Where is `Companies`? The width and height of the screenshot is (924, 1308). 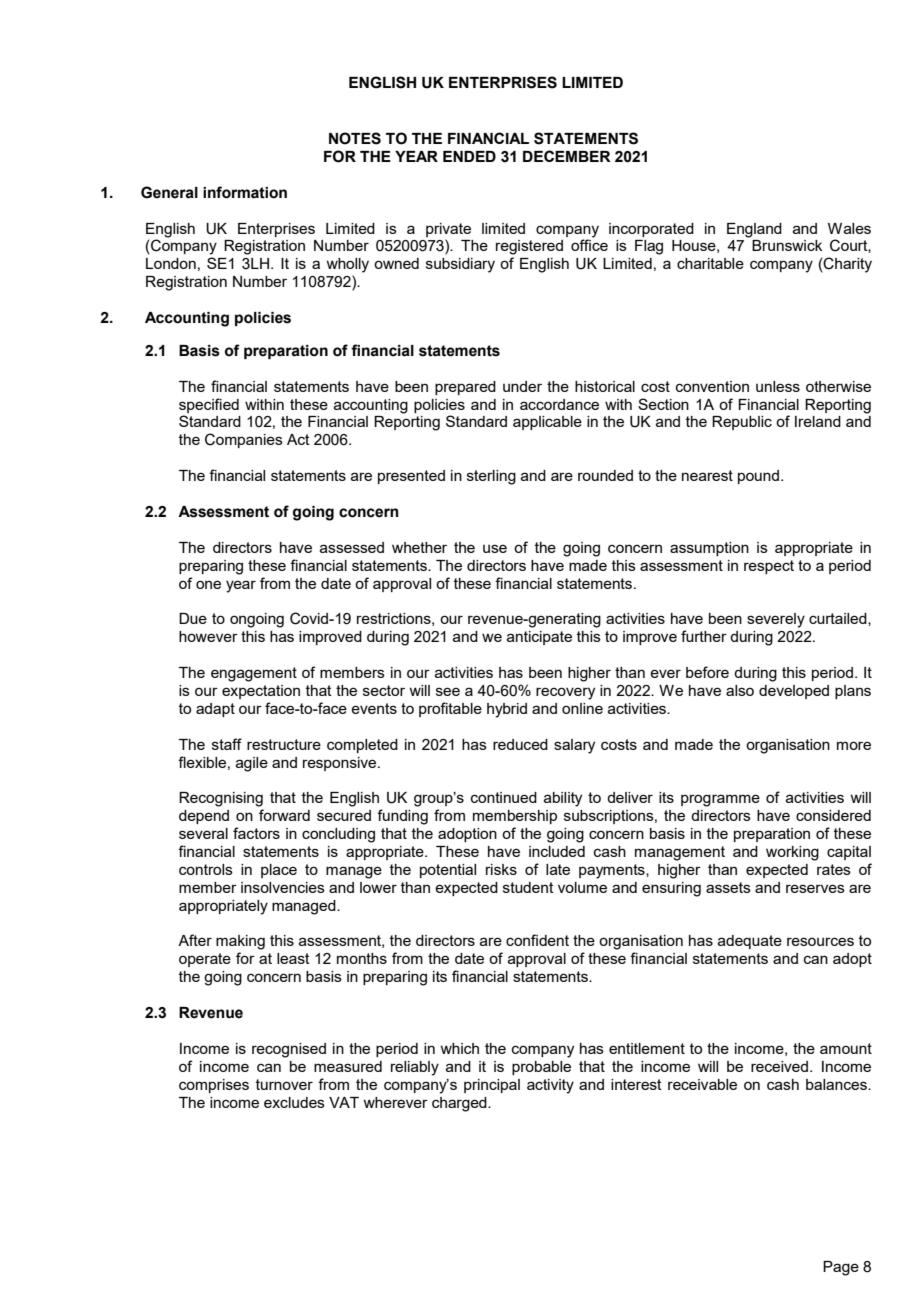 Companies is located at coordinates (244, 440).
